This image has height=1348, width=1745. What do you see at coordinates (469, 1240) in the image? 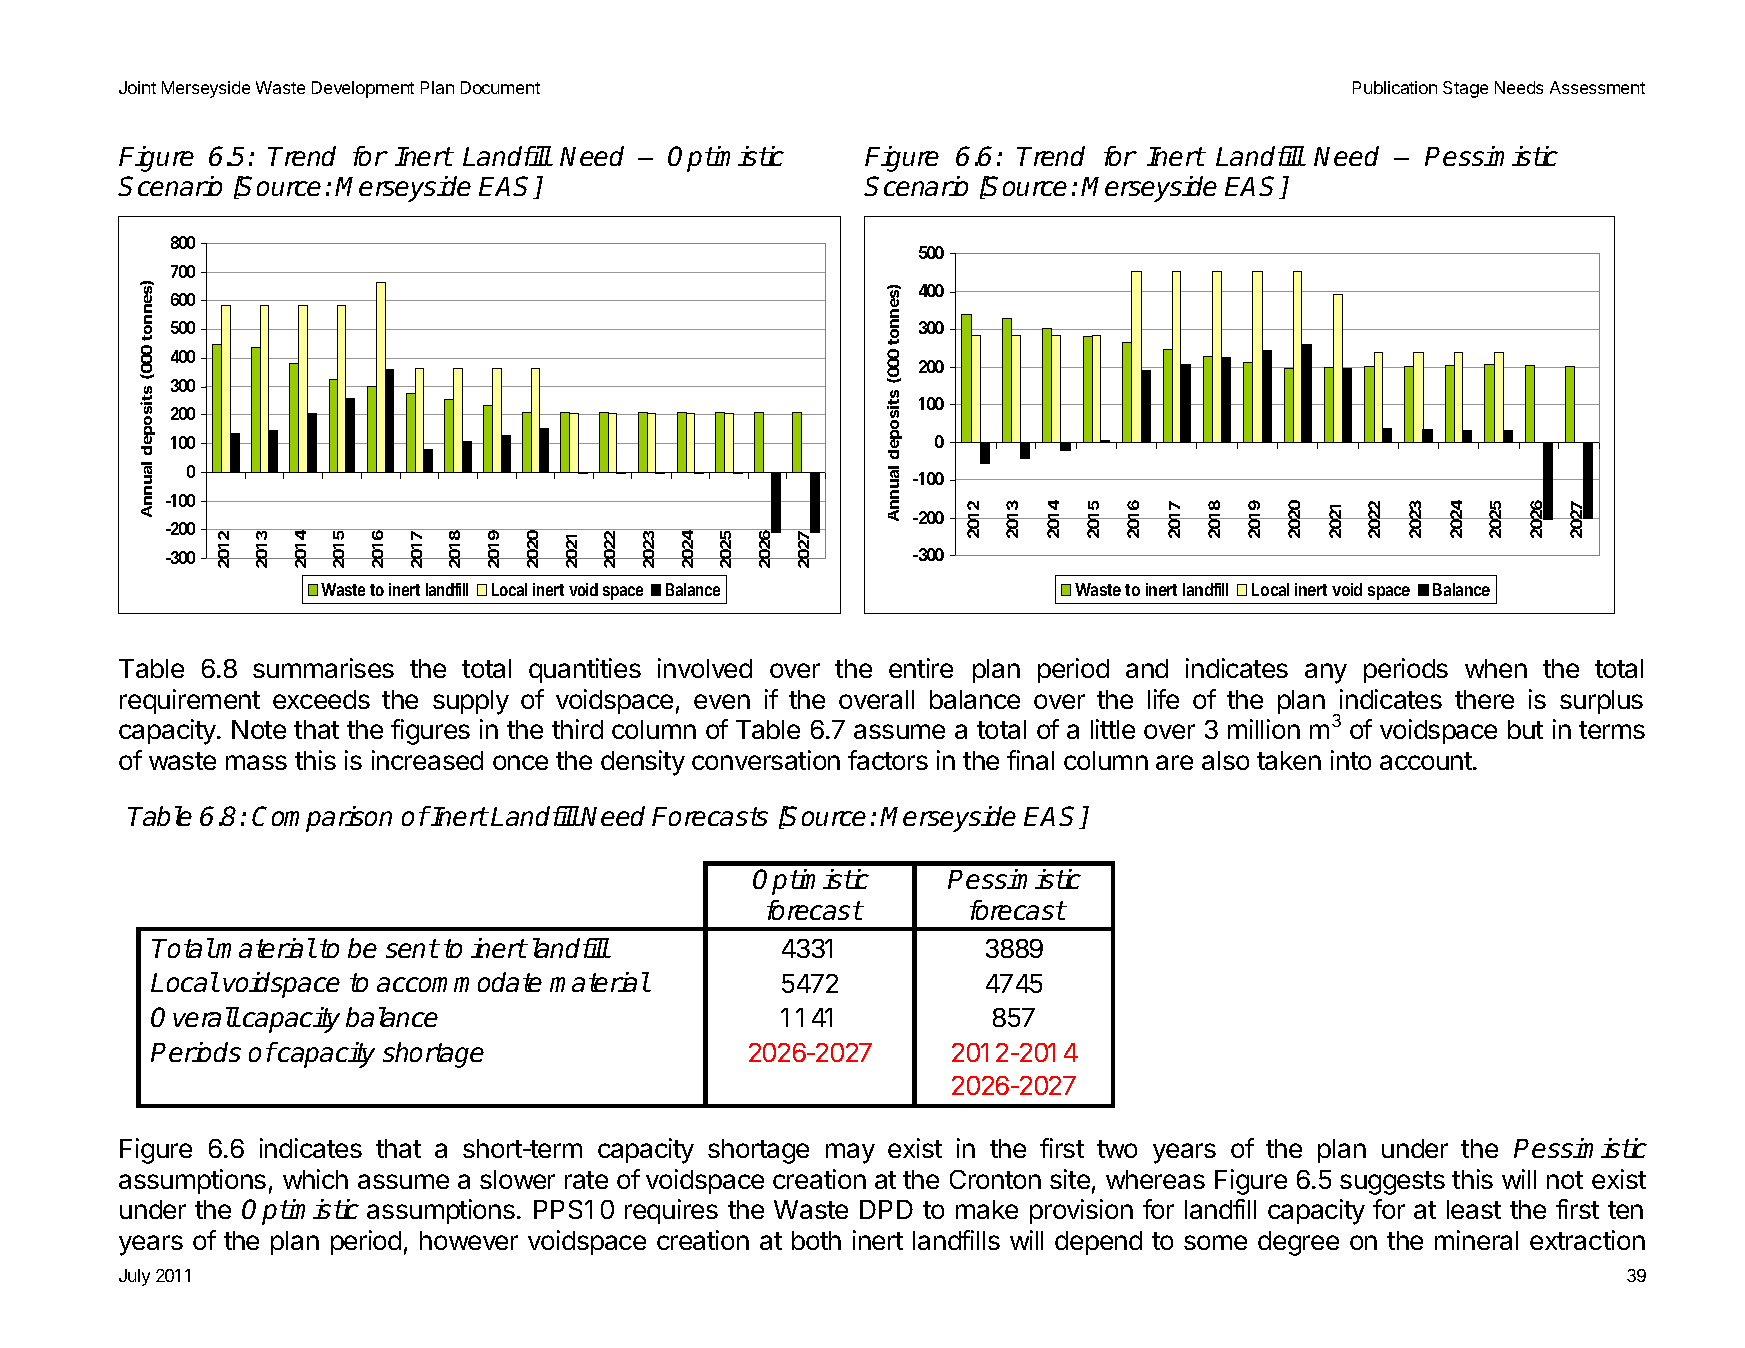
I see `however` at bounding box center [469, 1240].
